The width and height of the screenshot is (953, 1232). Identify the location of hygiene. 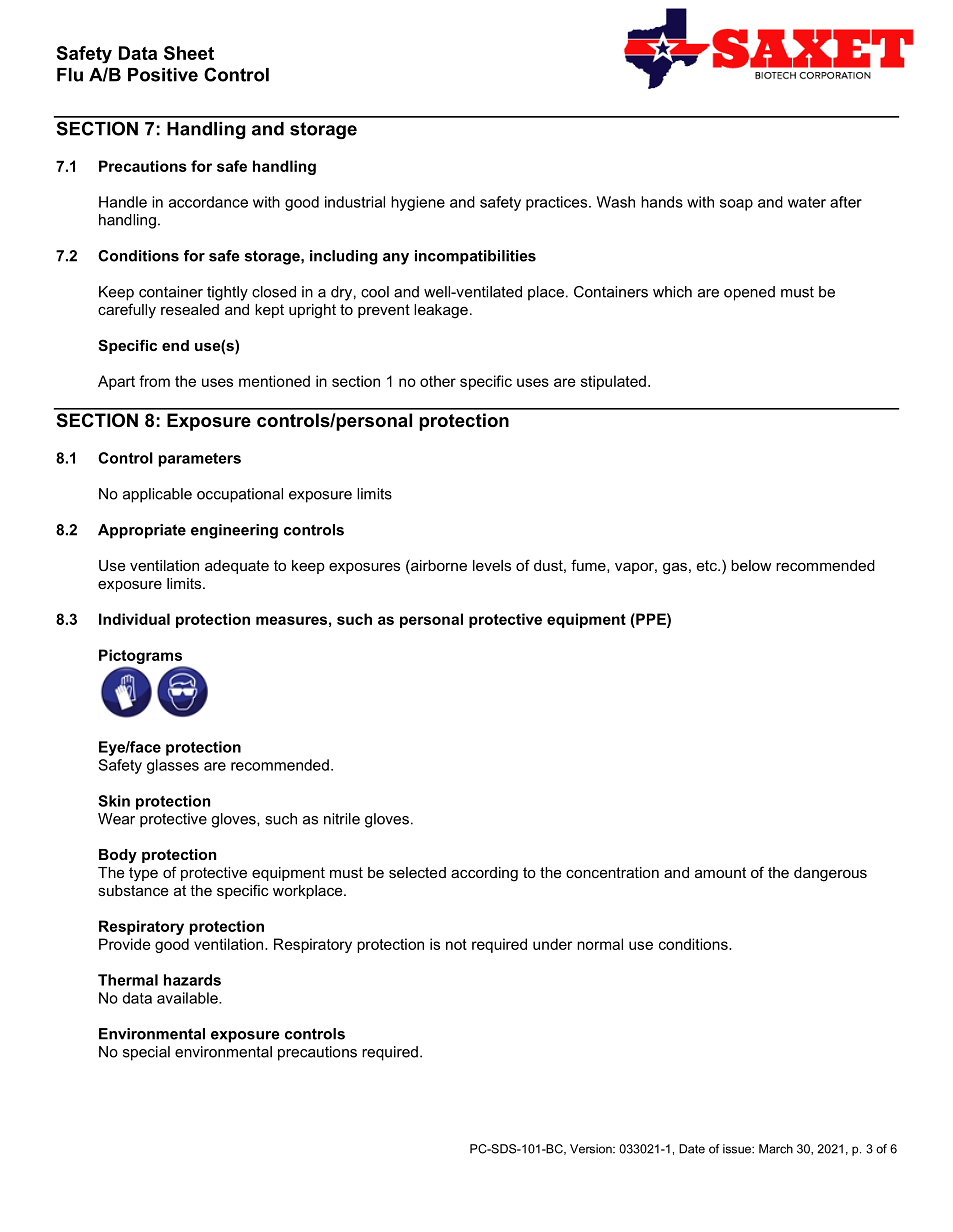
(418, 203).
